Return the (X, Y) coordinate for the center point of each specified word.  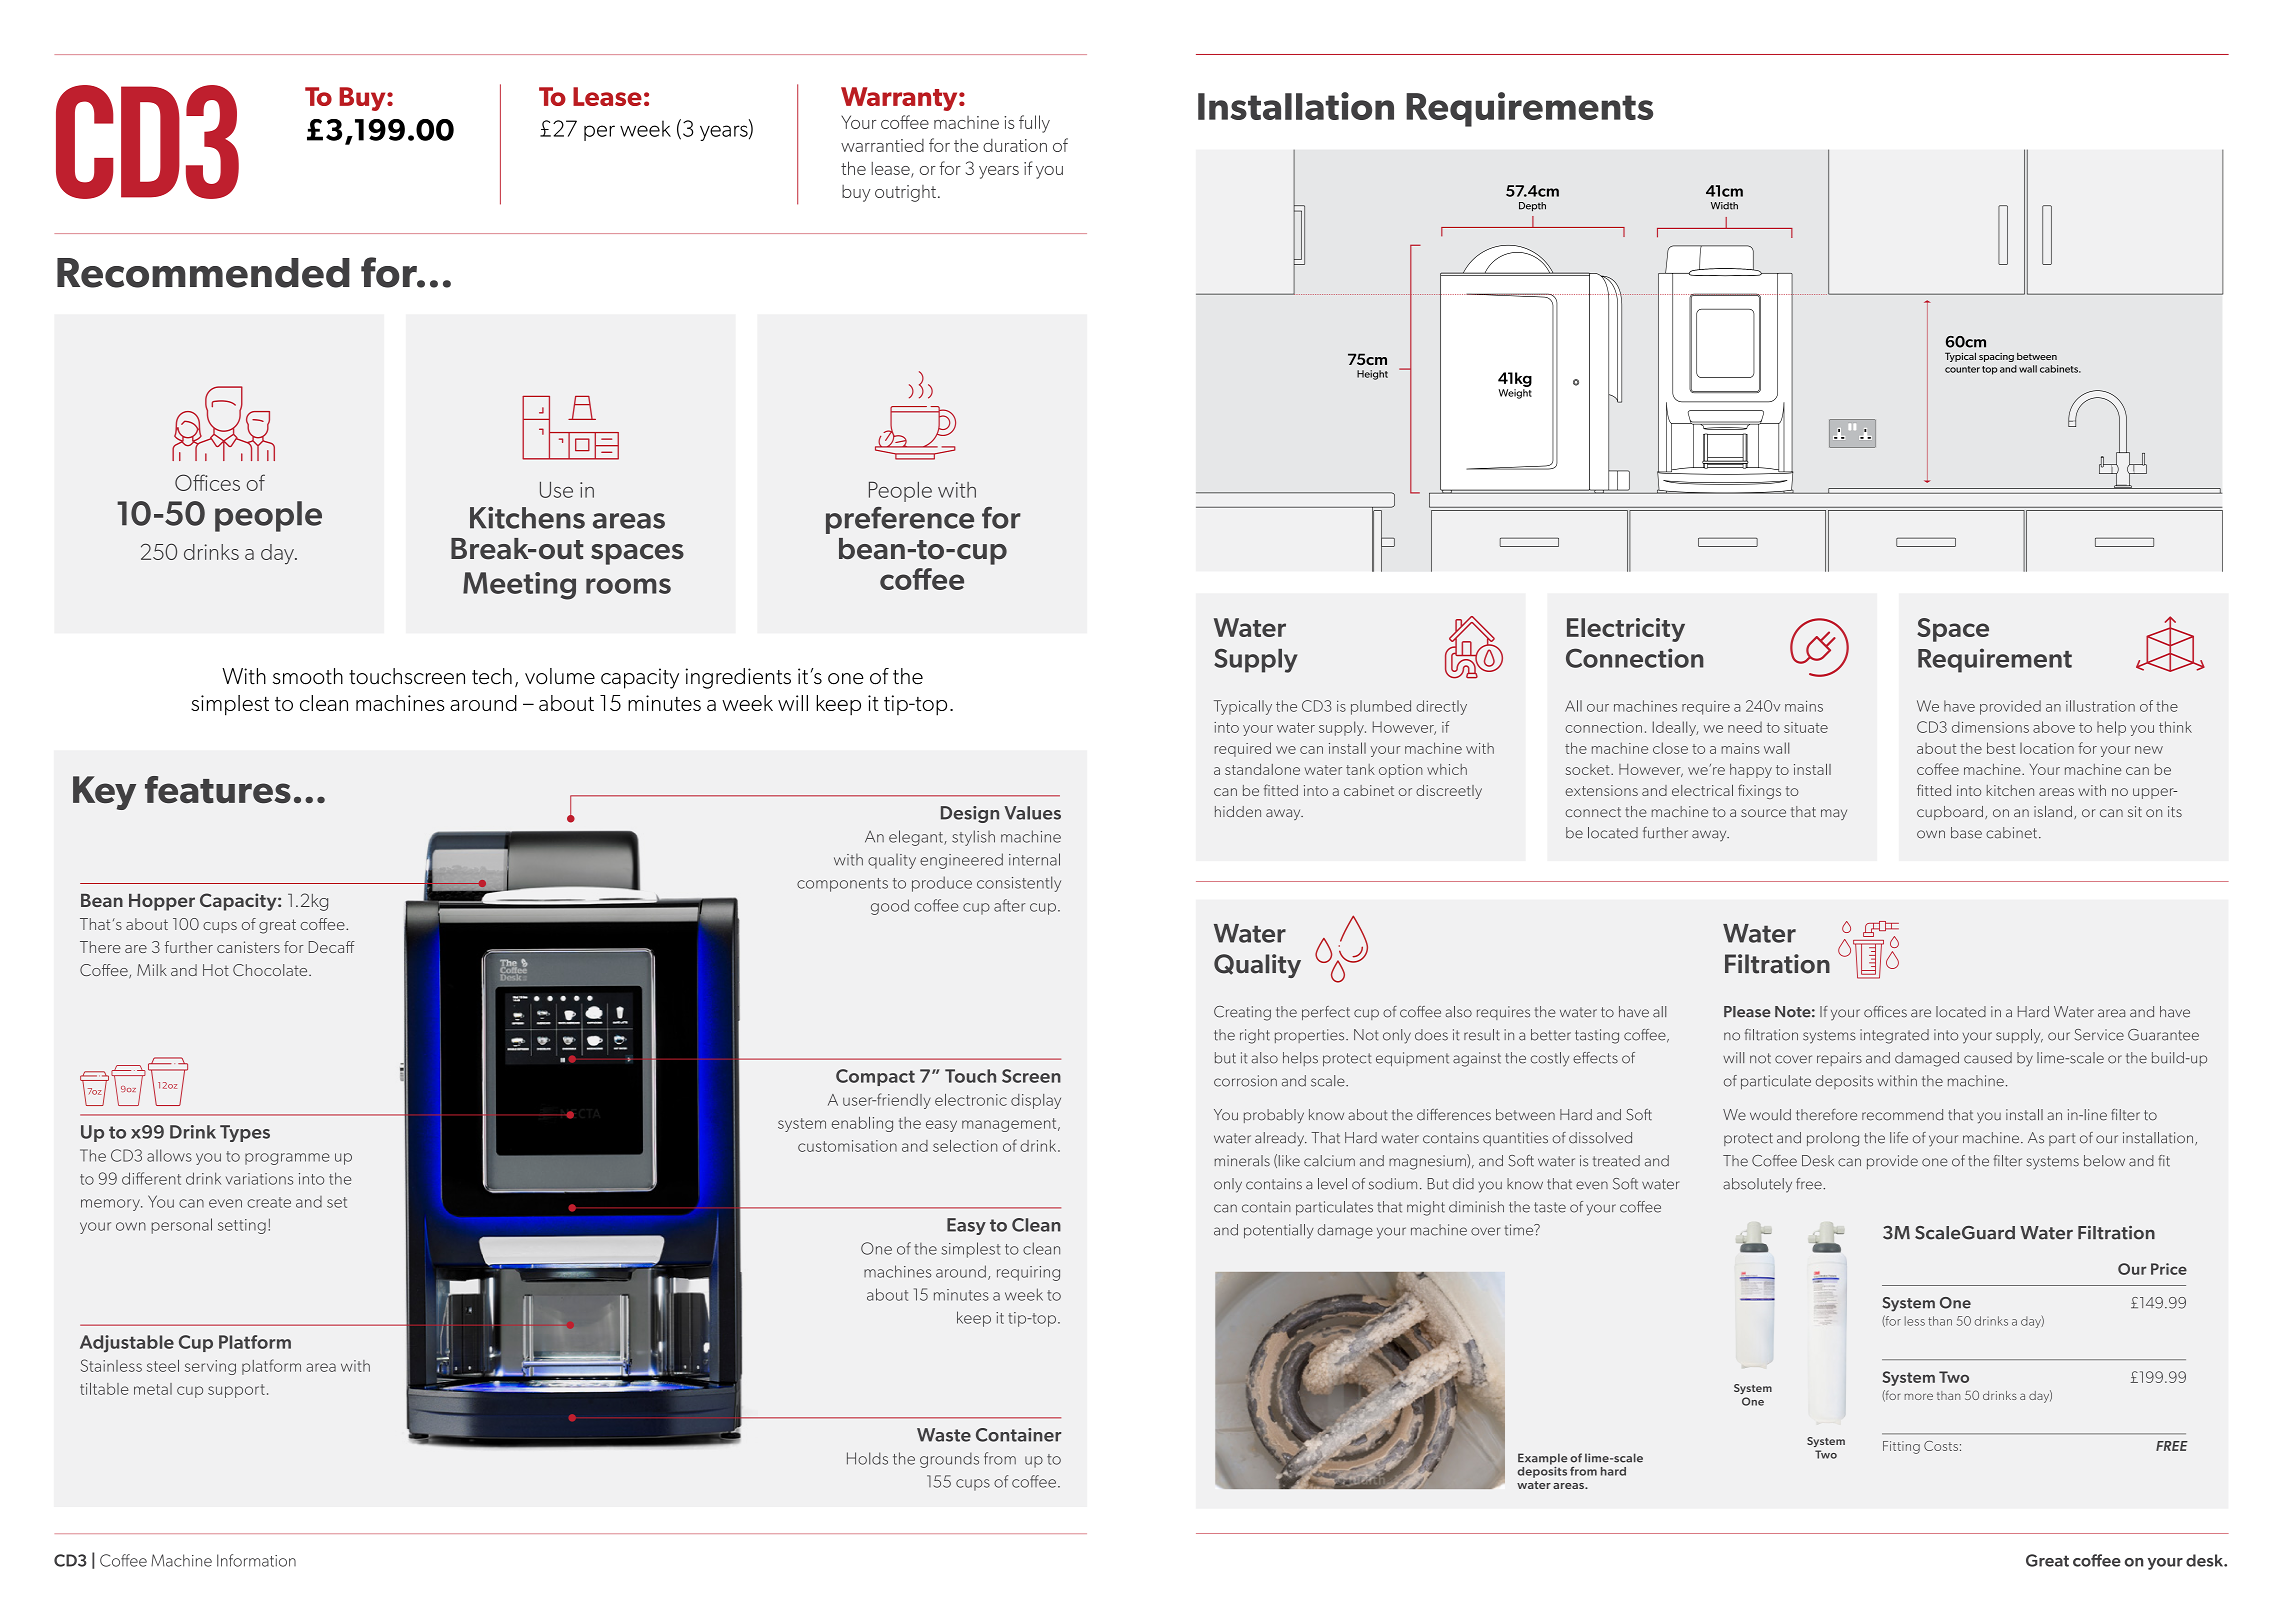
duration (1015, 145)
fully (1034, 124)
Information (256, 1560)
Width (1724, 206)
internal (1034, 859)
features (218, 789)
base (1966, 833)
